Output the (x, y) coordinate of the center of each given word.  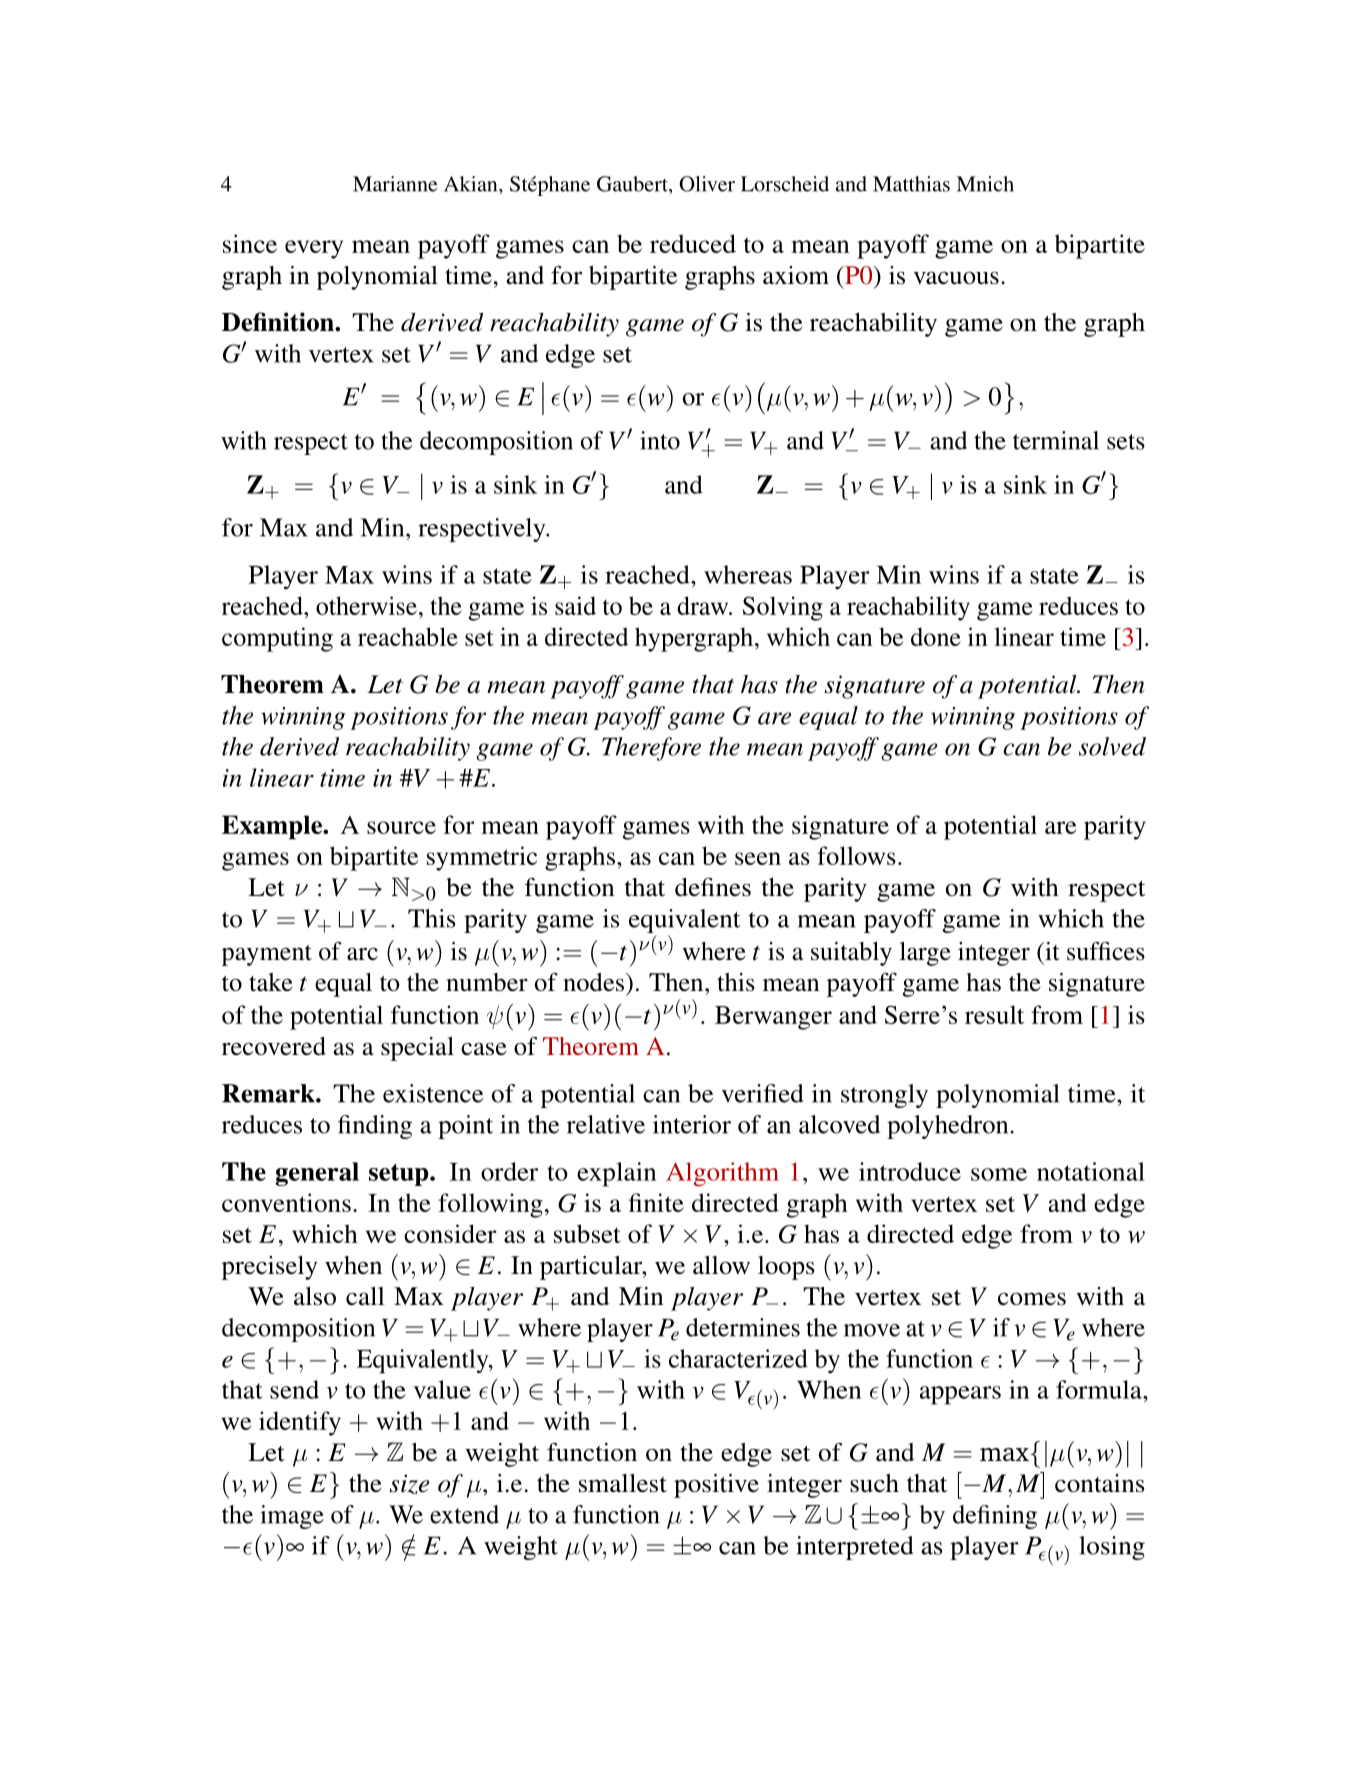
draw (704, 605)
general (317, 1174)
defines (713, 887)
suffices (1106, 951)
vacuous (956, 278)
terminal (1056, 440)
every (314, 249)
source (401, 827)
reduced (693, 243)
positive (716, 1486)
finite (656, 1202)
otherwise (366, 605)
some (999, 1174)
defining (995, 1517)
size (409, 1484)
